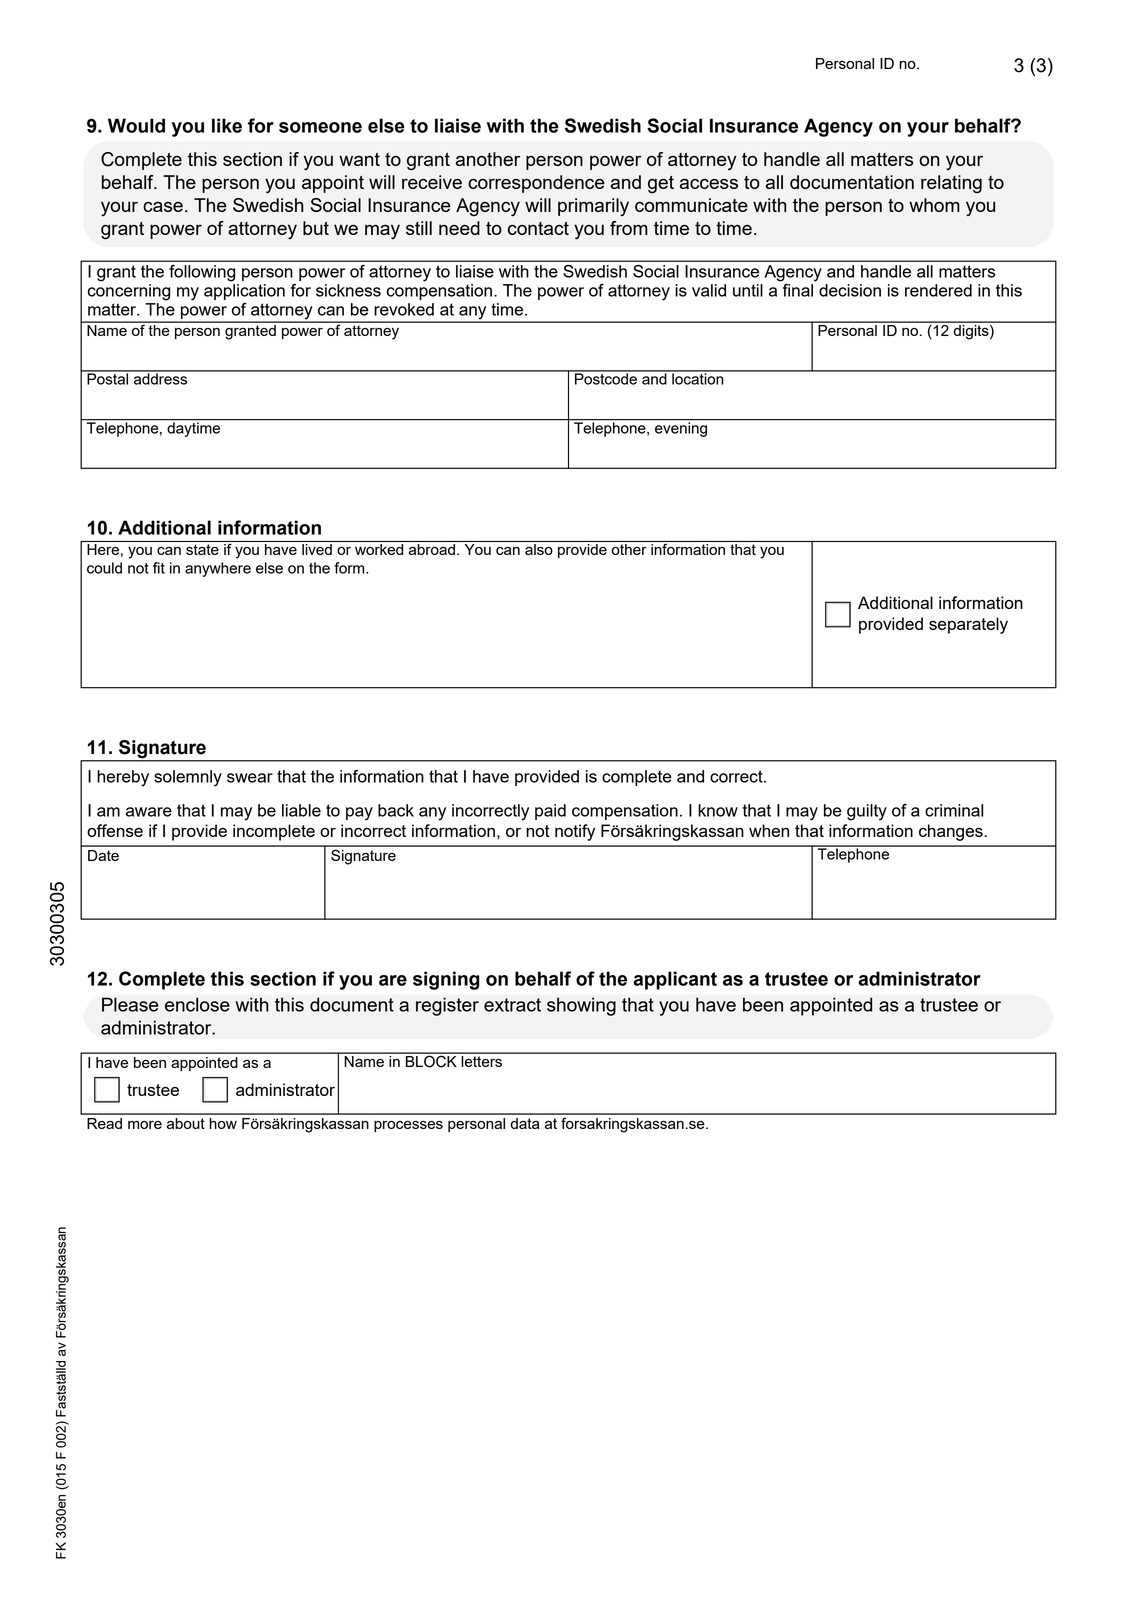 The height and width of the document is (1608, 1137). I want to click on fit, so click(159, 568).
